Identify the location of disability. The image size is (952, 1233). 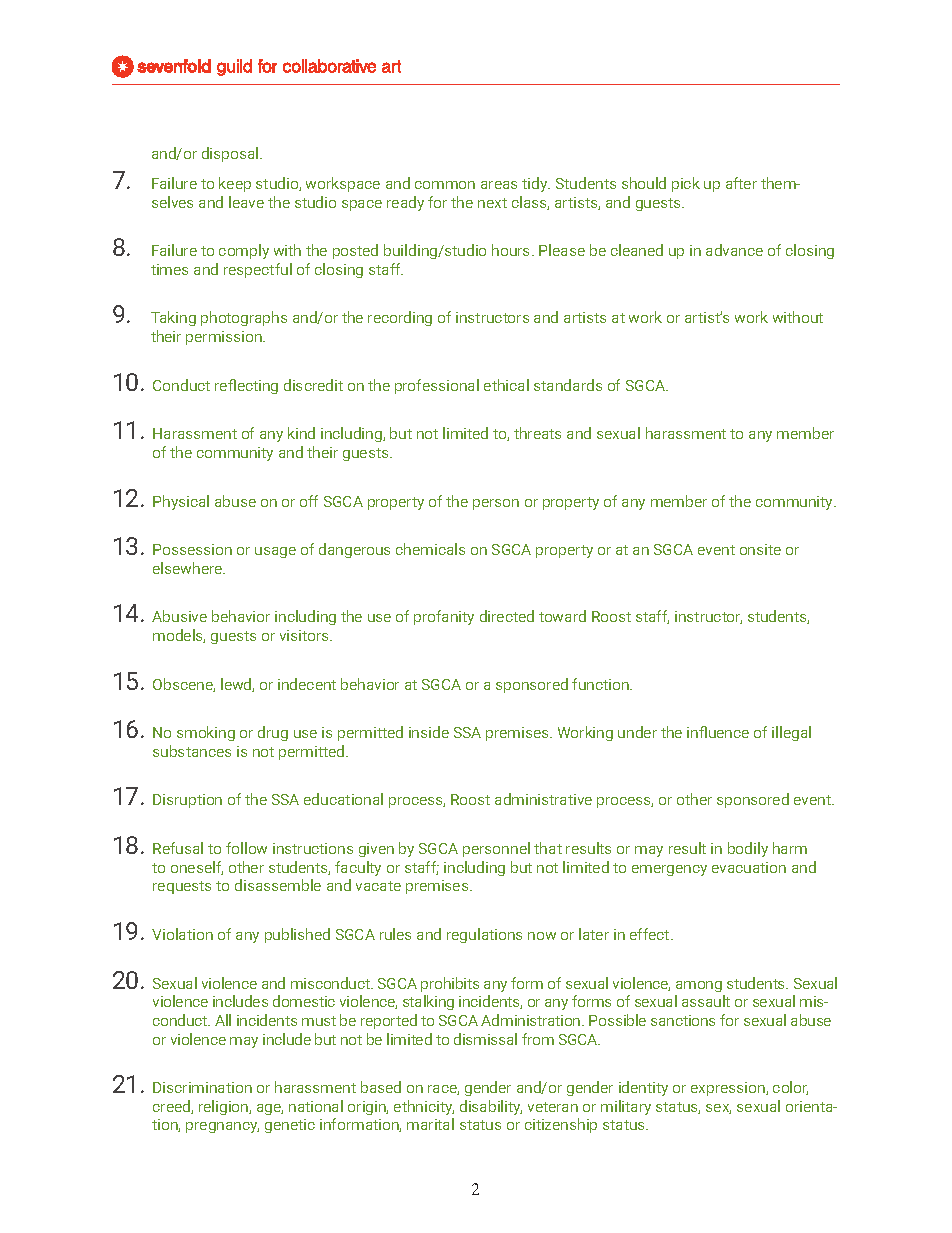
(491, 1107).
